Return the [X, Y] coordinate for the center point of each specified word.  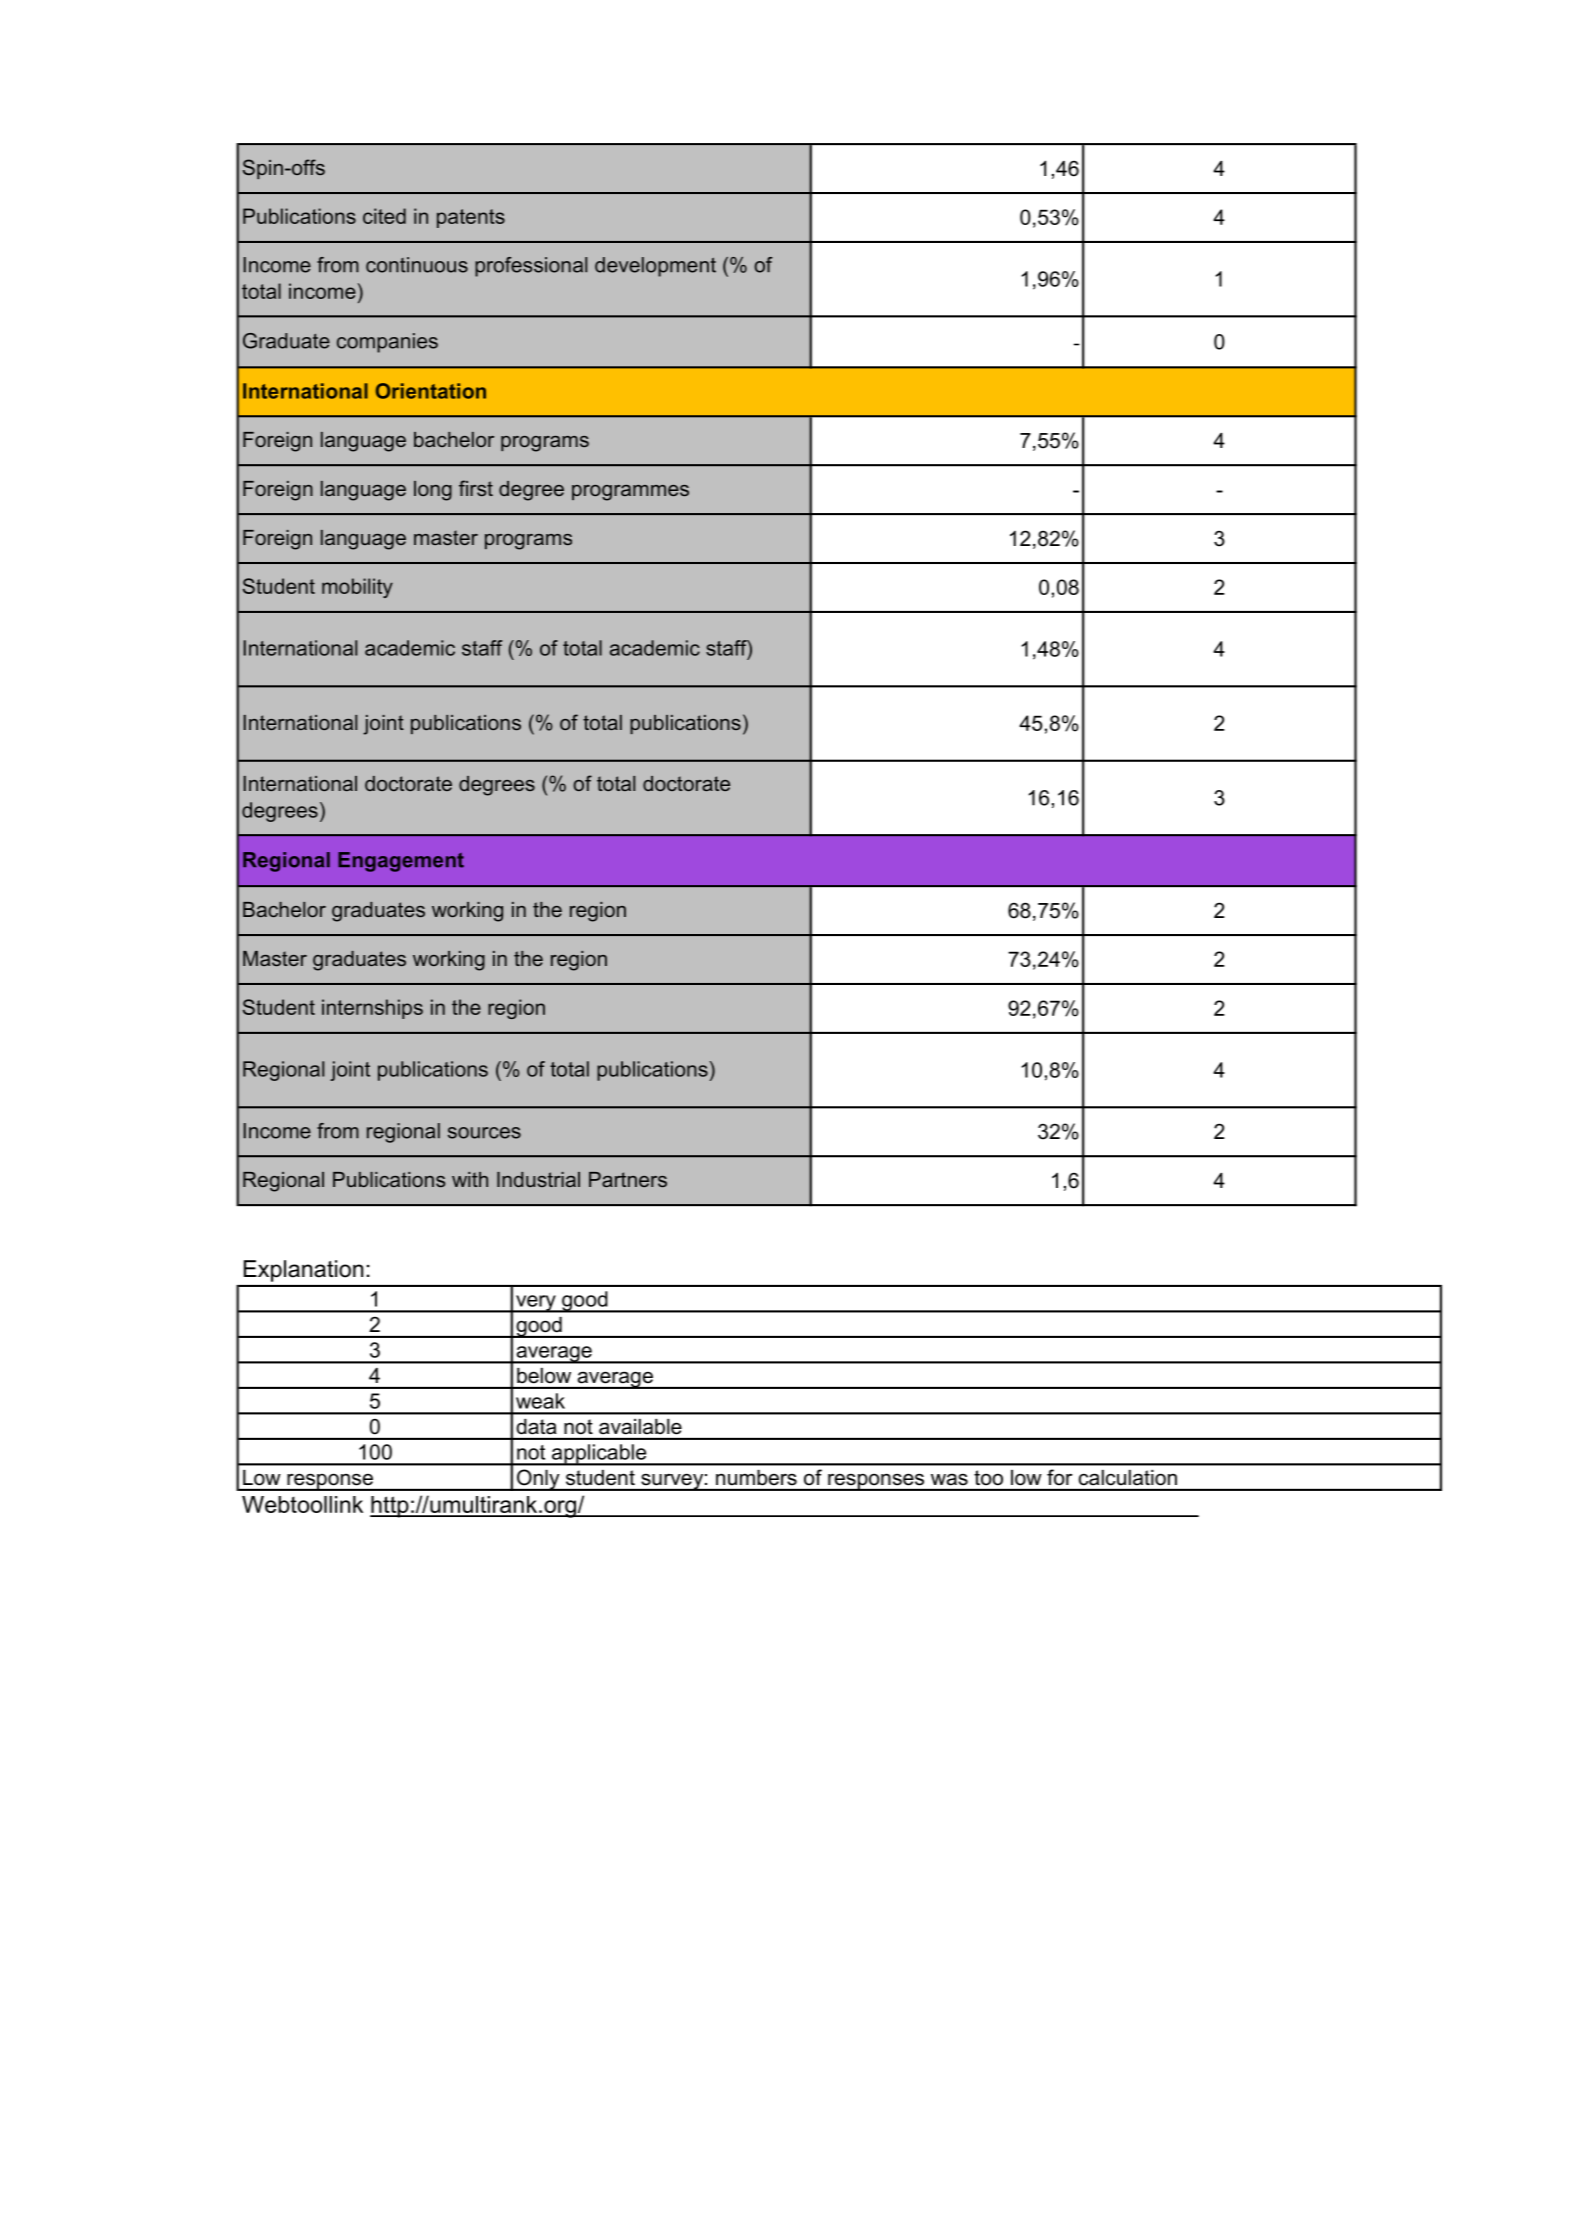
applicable [599, 1455]
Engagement [401, 862]
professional [531, 267]
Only [538, 1480]
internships [372, 1009]
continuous [417, 265]
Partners [628, 1179]
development [655, 267]
